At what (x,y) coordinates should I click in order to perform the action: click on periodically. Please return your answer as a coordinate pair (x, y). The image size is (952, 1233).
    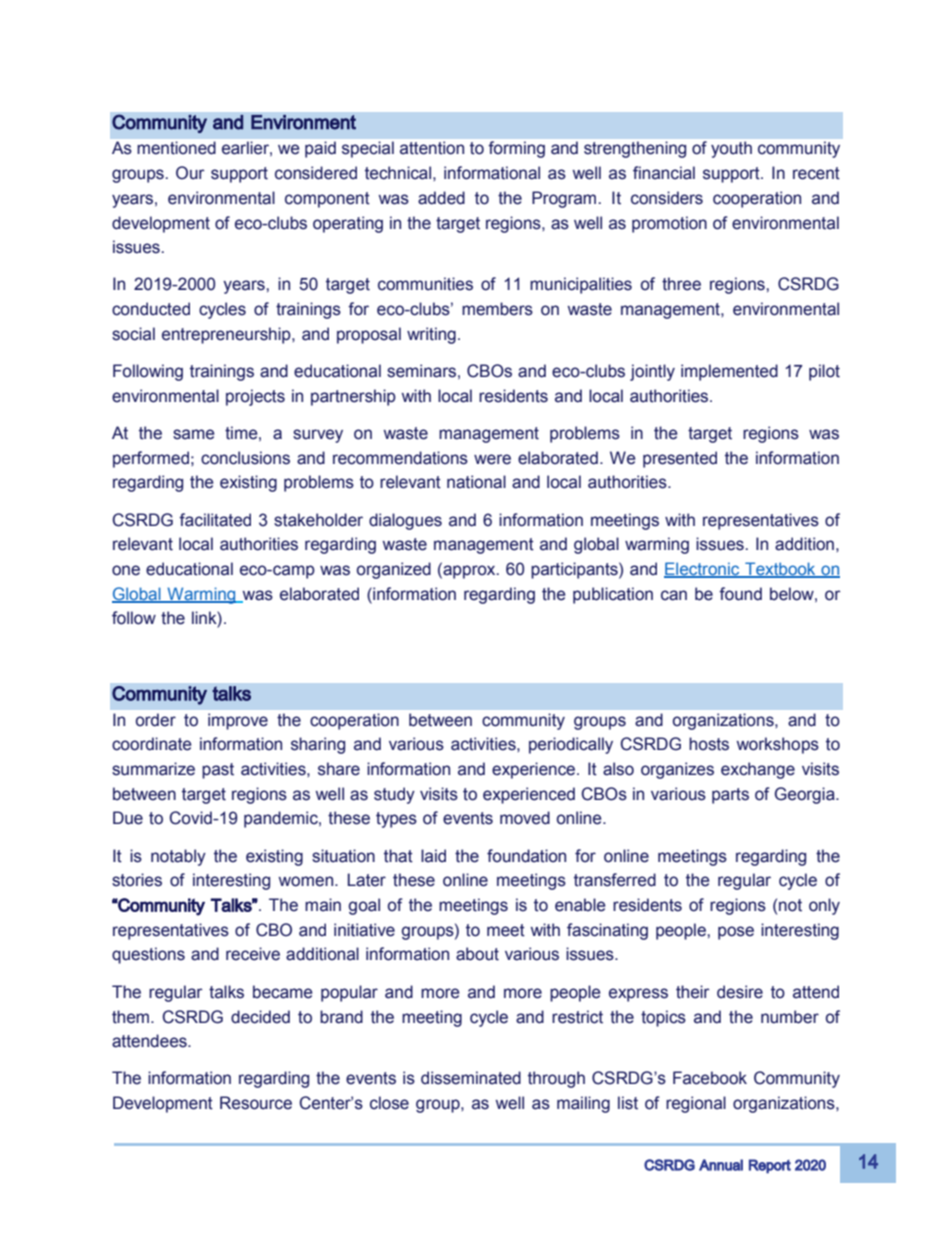
    Looking at the image, I should click on (571, 745).
